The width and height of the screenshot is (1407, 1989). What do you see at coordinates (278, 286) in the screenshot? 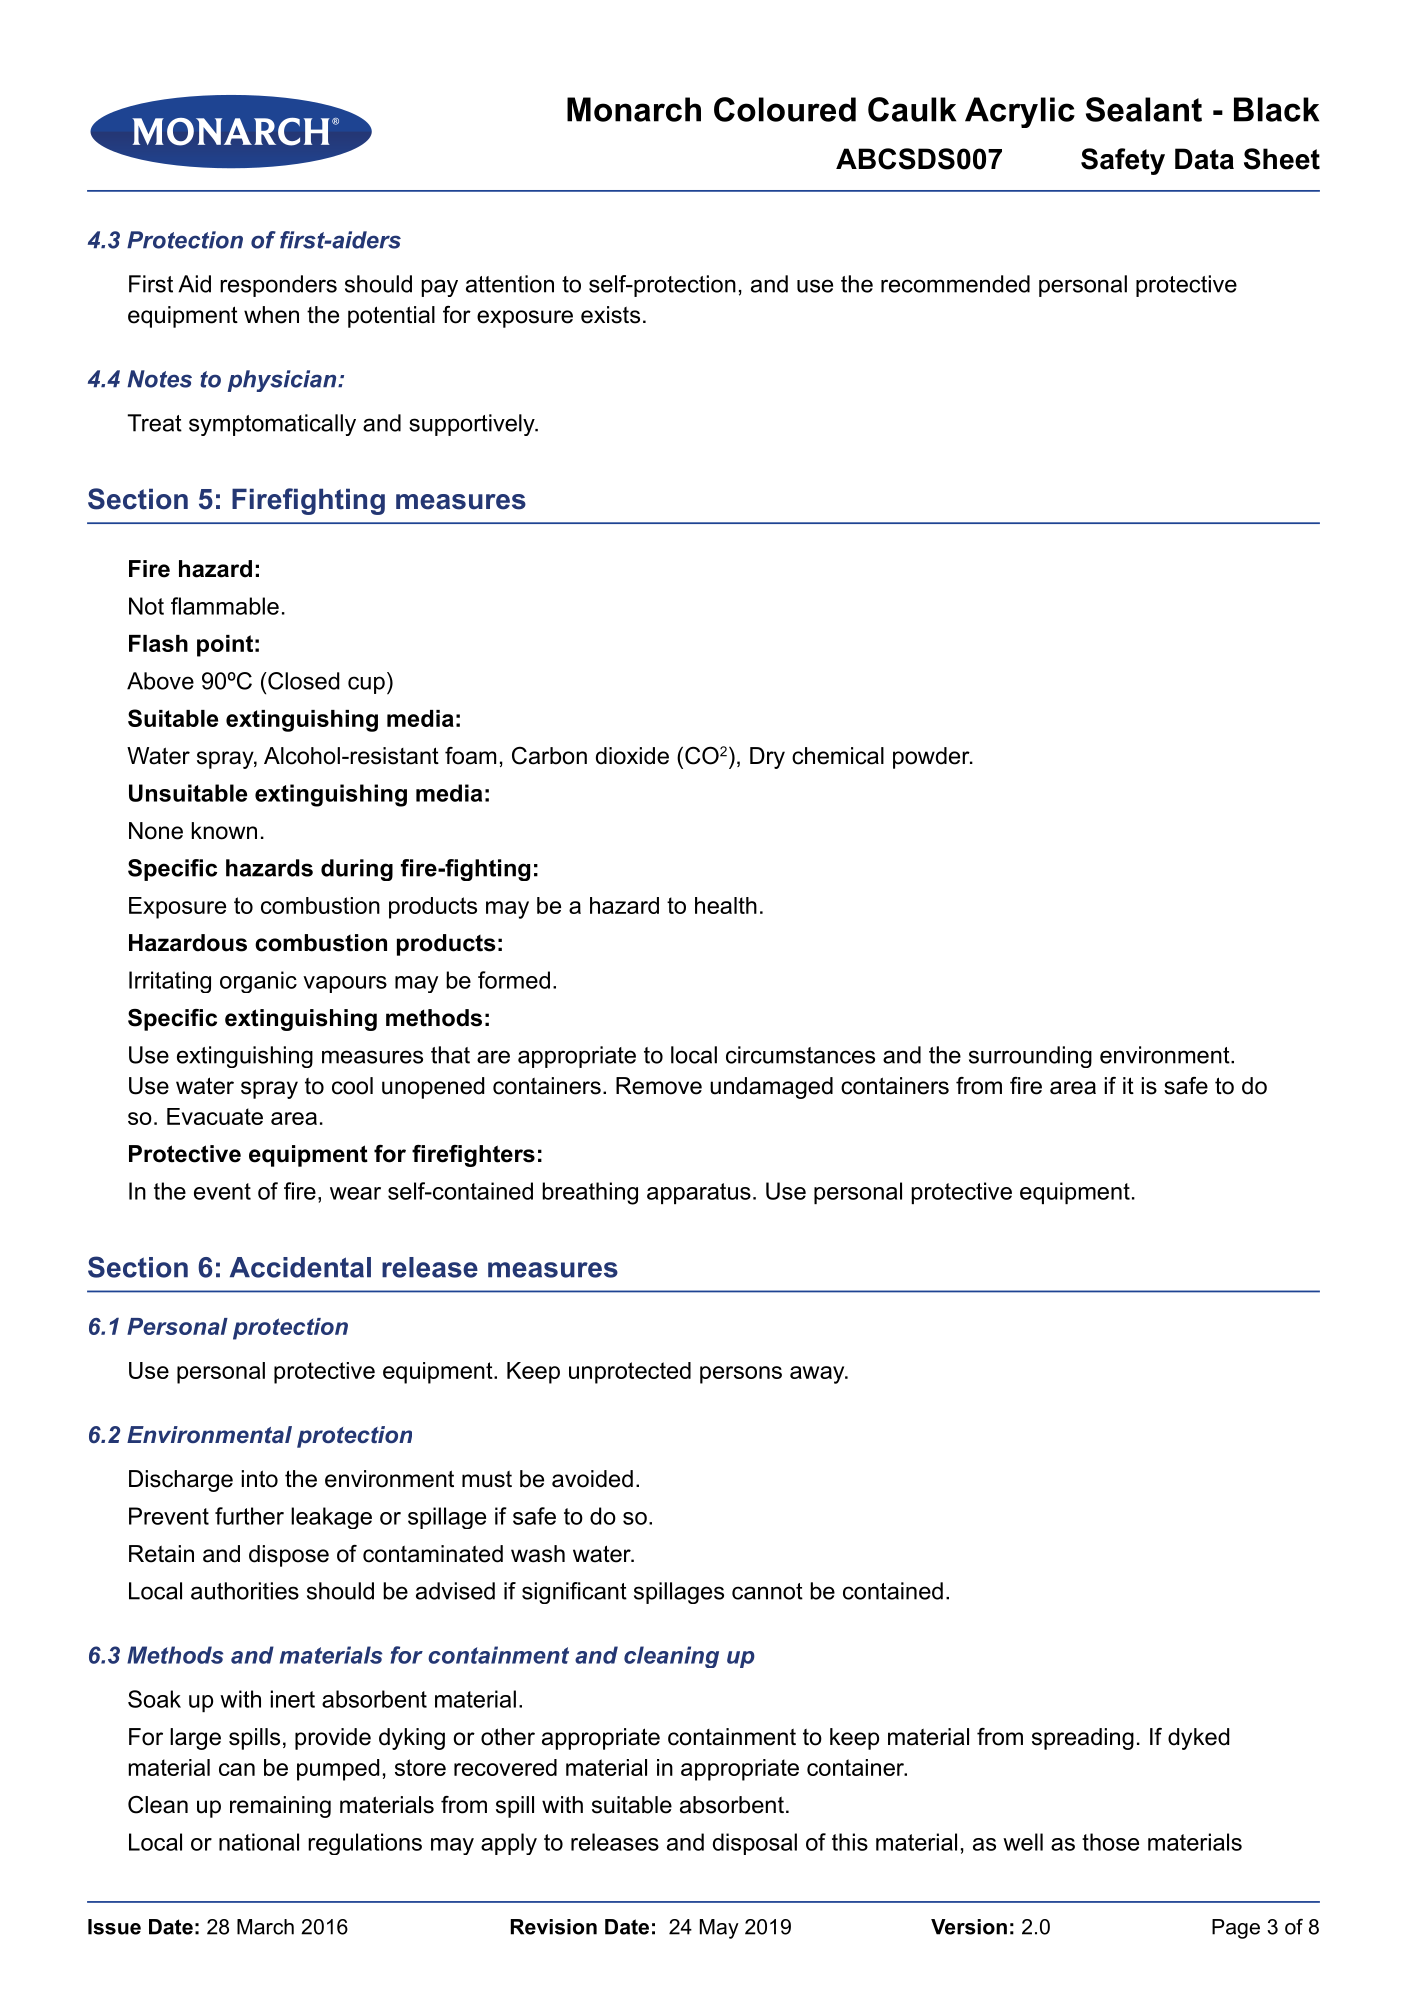
I see `responders` at bounding box center [278, 286].
